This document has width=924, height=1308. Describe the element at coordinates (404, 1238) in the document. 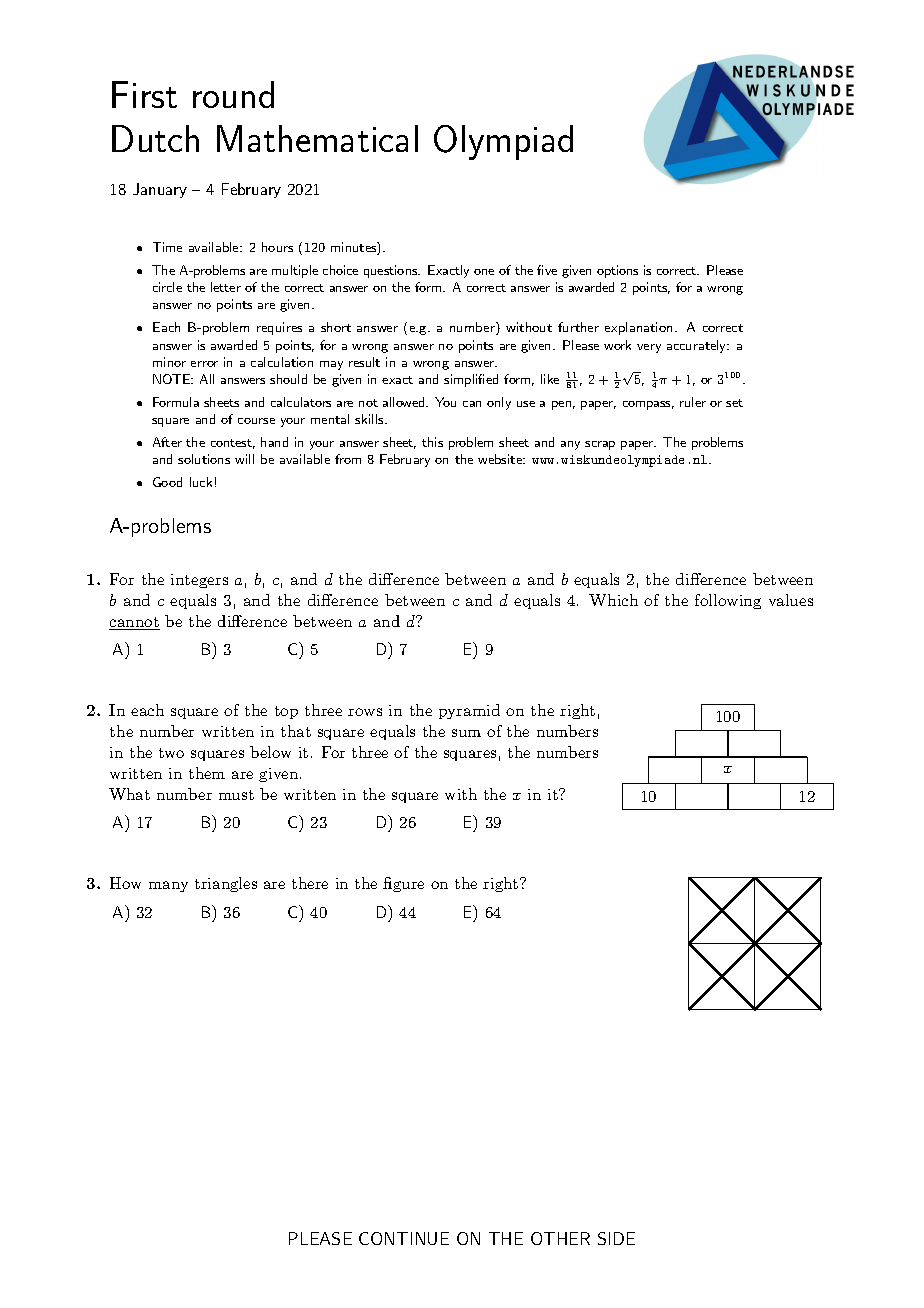

I see `CONTINUE` at that location.
